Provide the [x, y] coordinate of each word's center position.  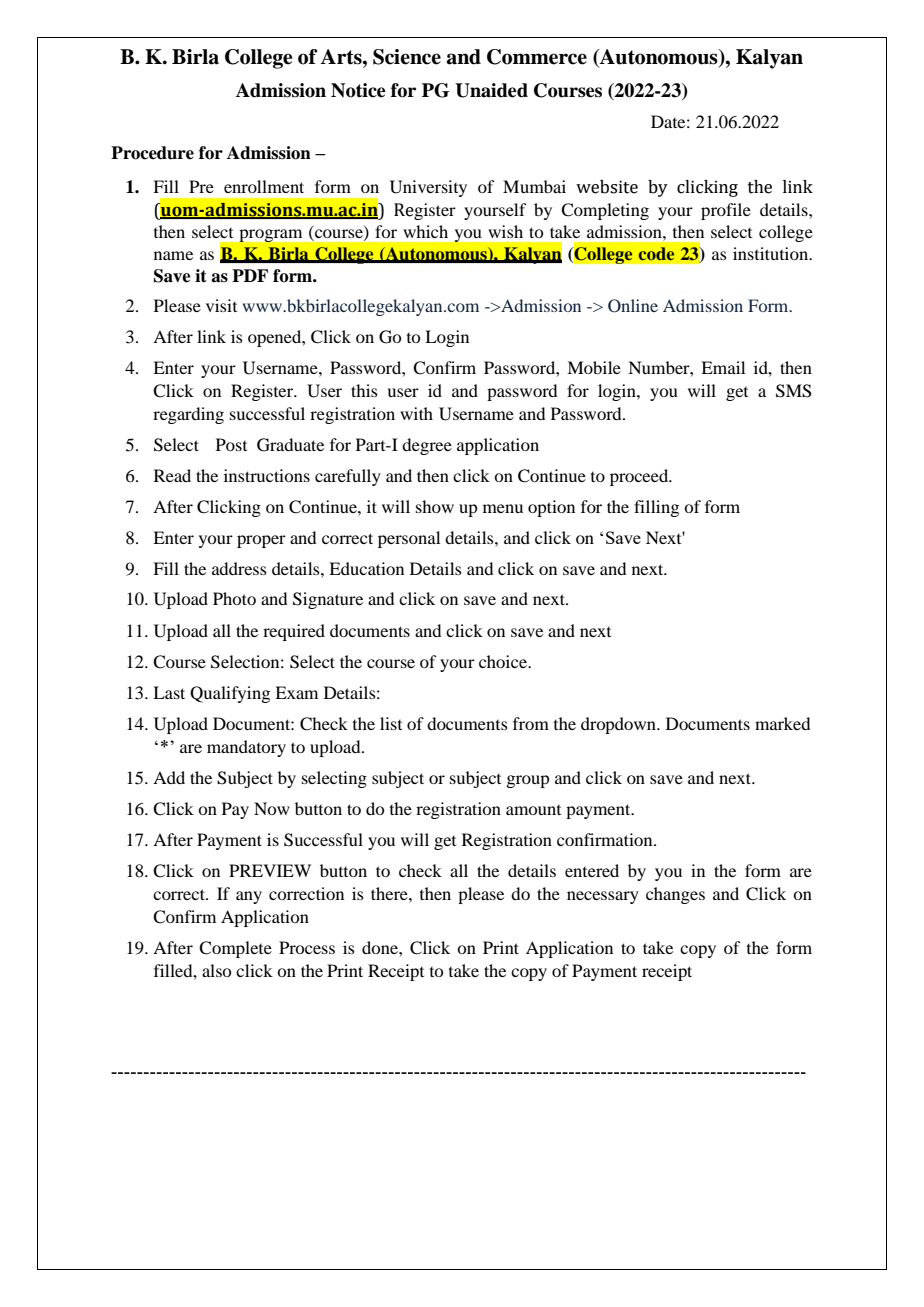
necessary [603, 897]
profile [726, 211]
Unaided [491, 90]
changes [675, 895]
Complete [235, 949]
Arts [342, 57]
